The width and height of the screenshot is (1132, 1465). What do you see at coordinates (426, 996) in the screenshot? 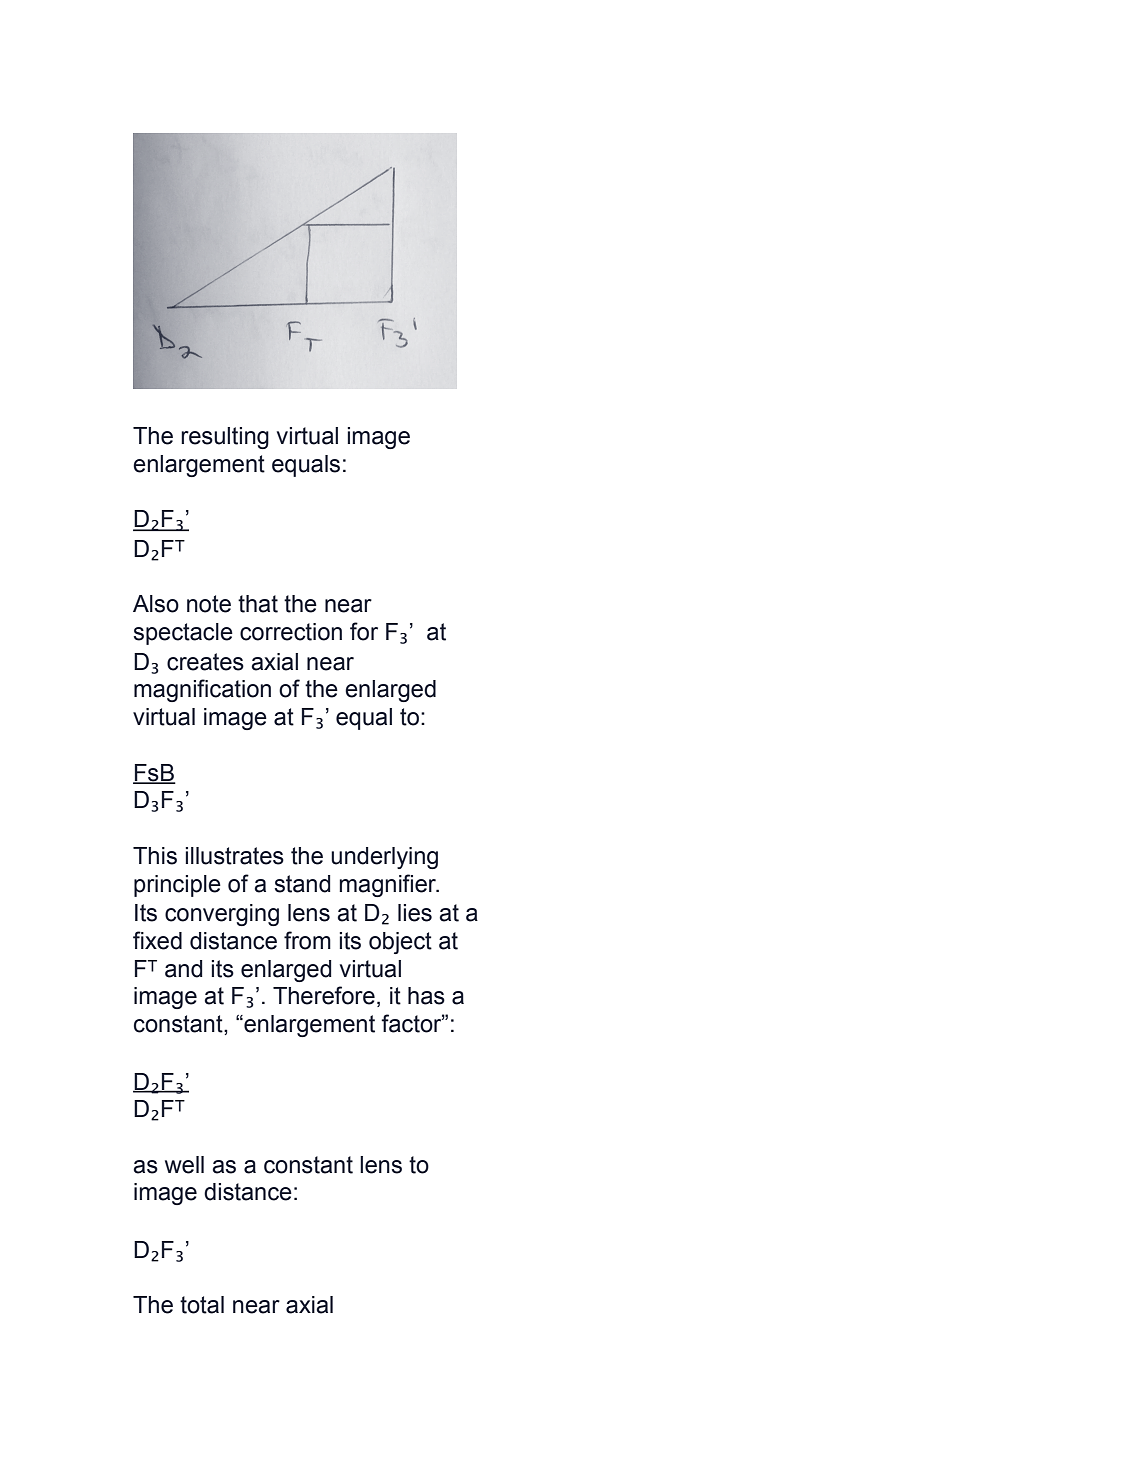
I see `has` at bounding box center [426, 996].
